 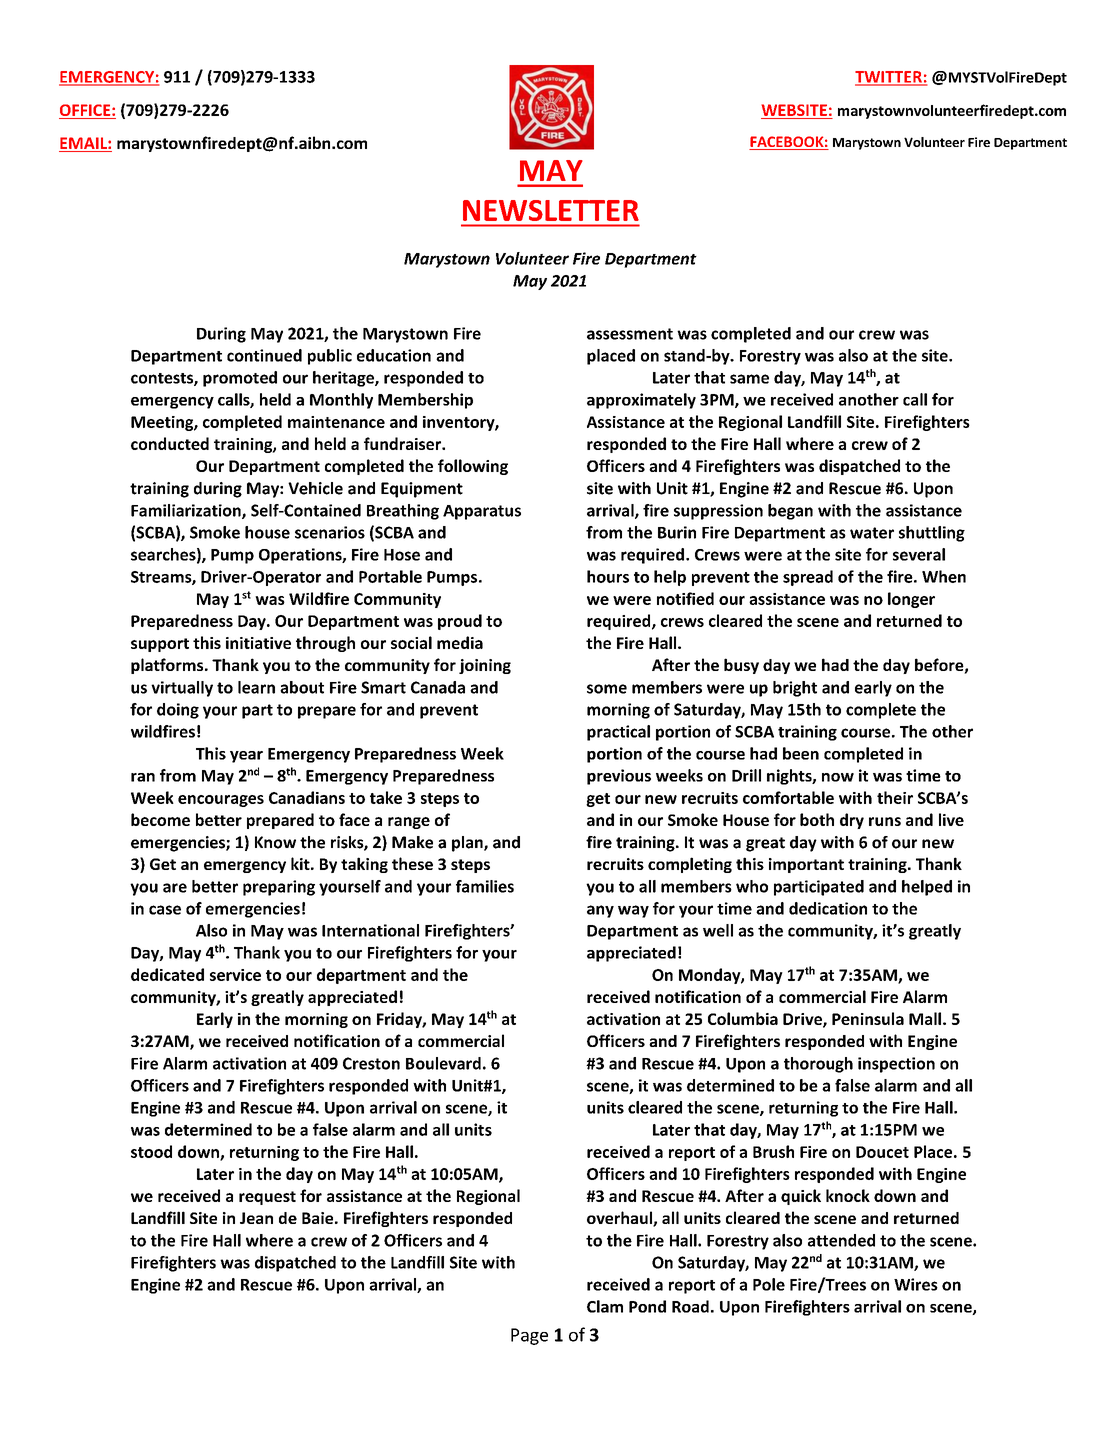 What do you see at coordinates (630, 334) in the image?
I see `assessment` at bounding box center [630, 334].
